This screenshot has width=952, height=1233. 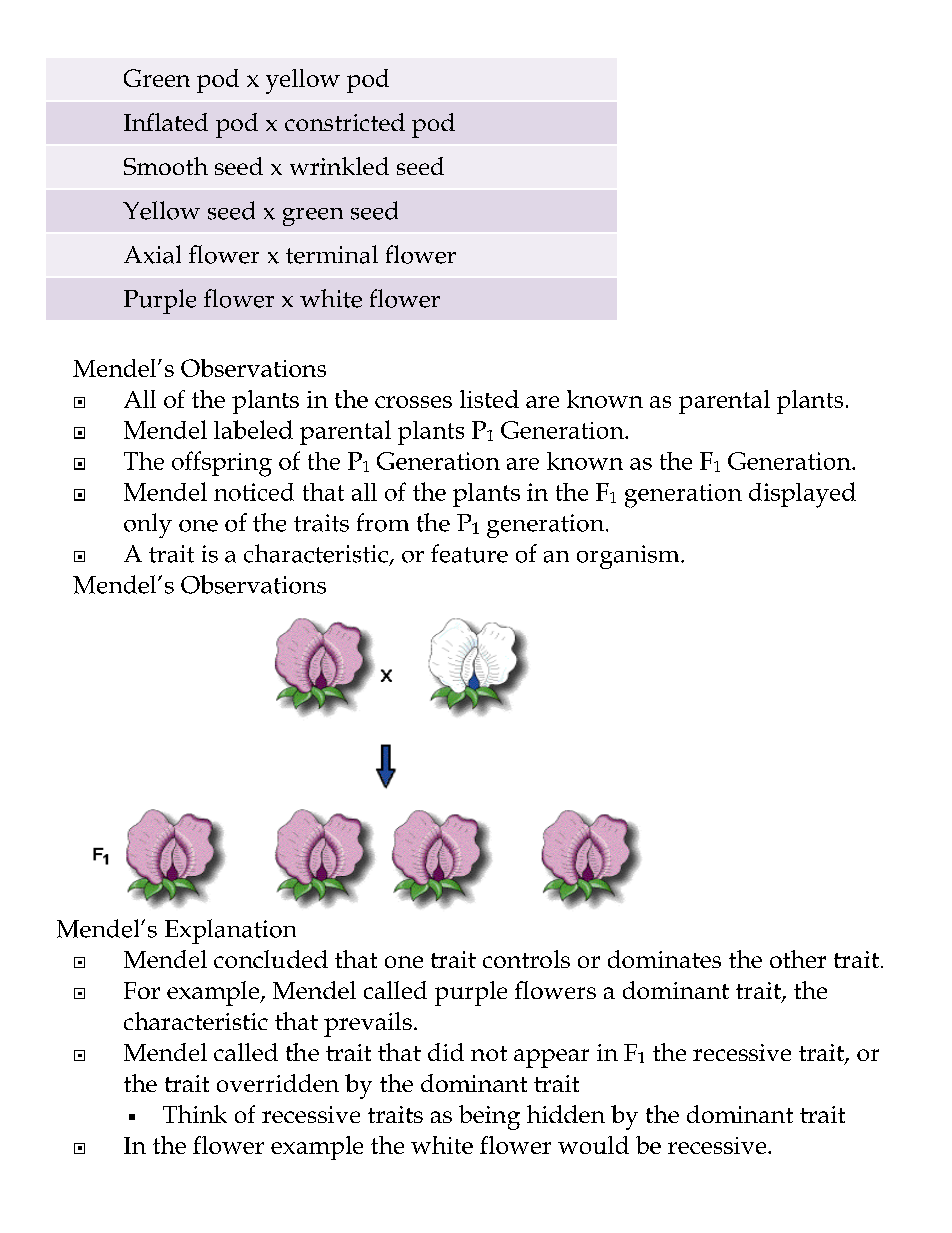 I want to click on only, so click(x=148, y=525).
